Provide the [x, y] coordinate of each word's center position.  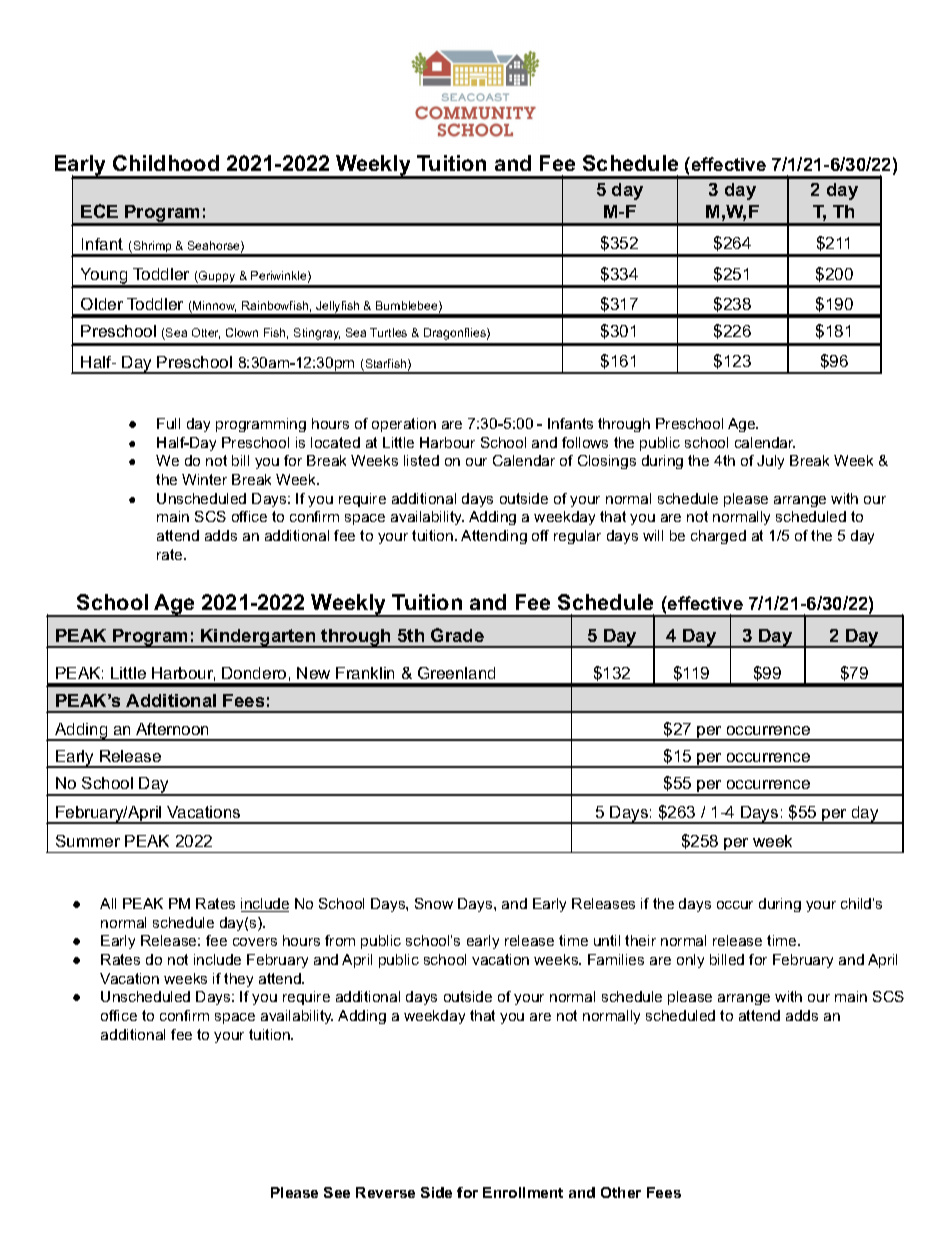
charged [718, 537]
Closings [607, 462]
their [640, 940]
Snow [434, 903]
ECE [99, 211]
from [340, 940]
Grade [457, 635]
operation [404, 425]
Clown [242, 332]
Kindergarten [258, 638]
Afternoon [172, 729]
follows [585, 442]
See [337, 1192]
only [690, 961]
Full [168, 423]
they [238, 980]
